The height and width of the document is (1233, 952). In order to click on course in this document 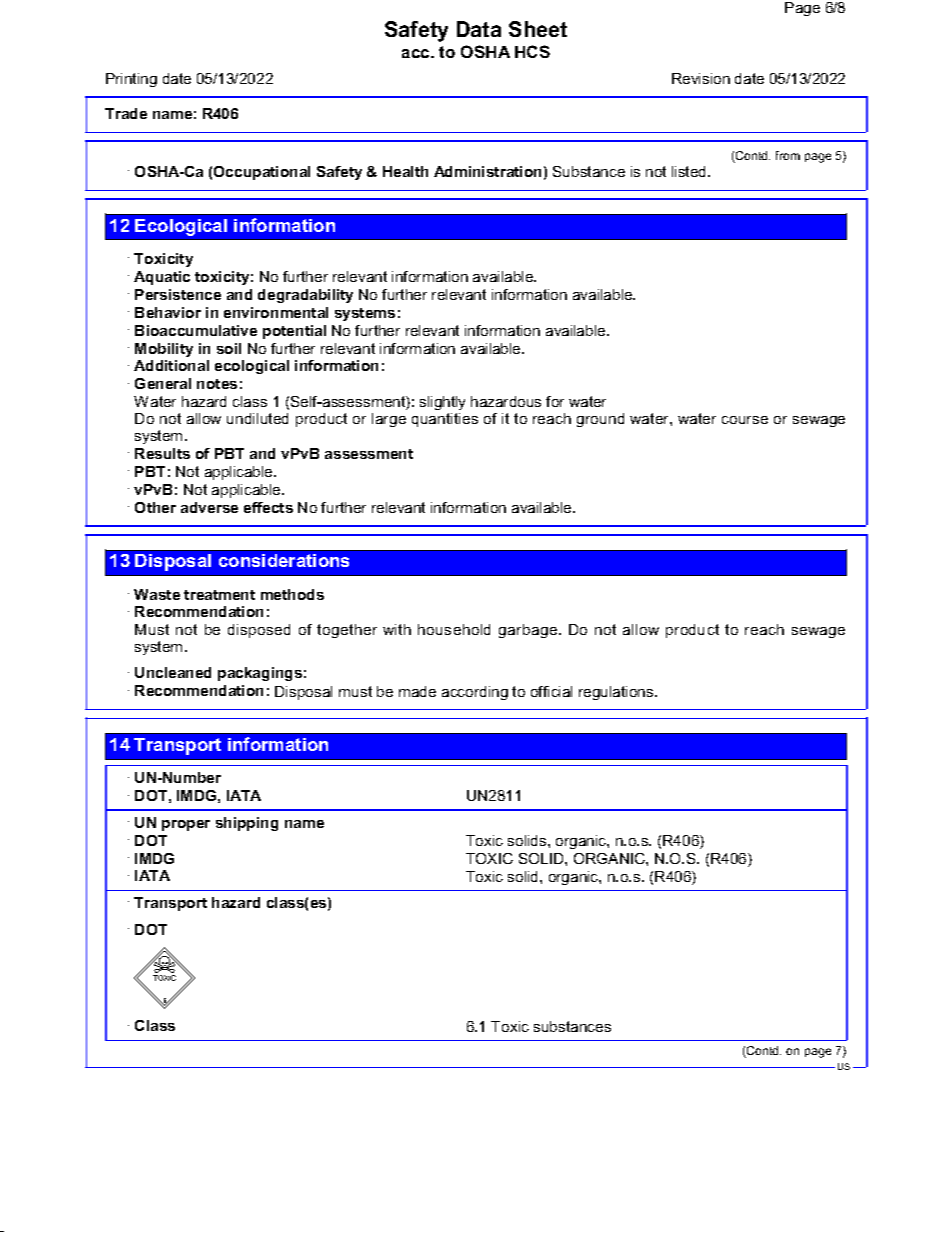, I will do `click(745, 420)`.
